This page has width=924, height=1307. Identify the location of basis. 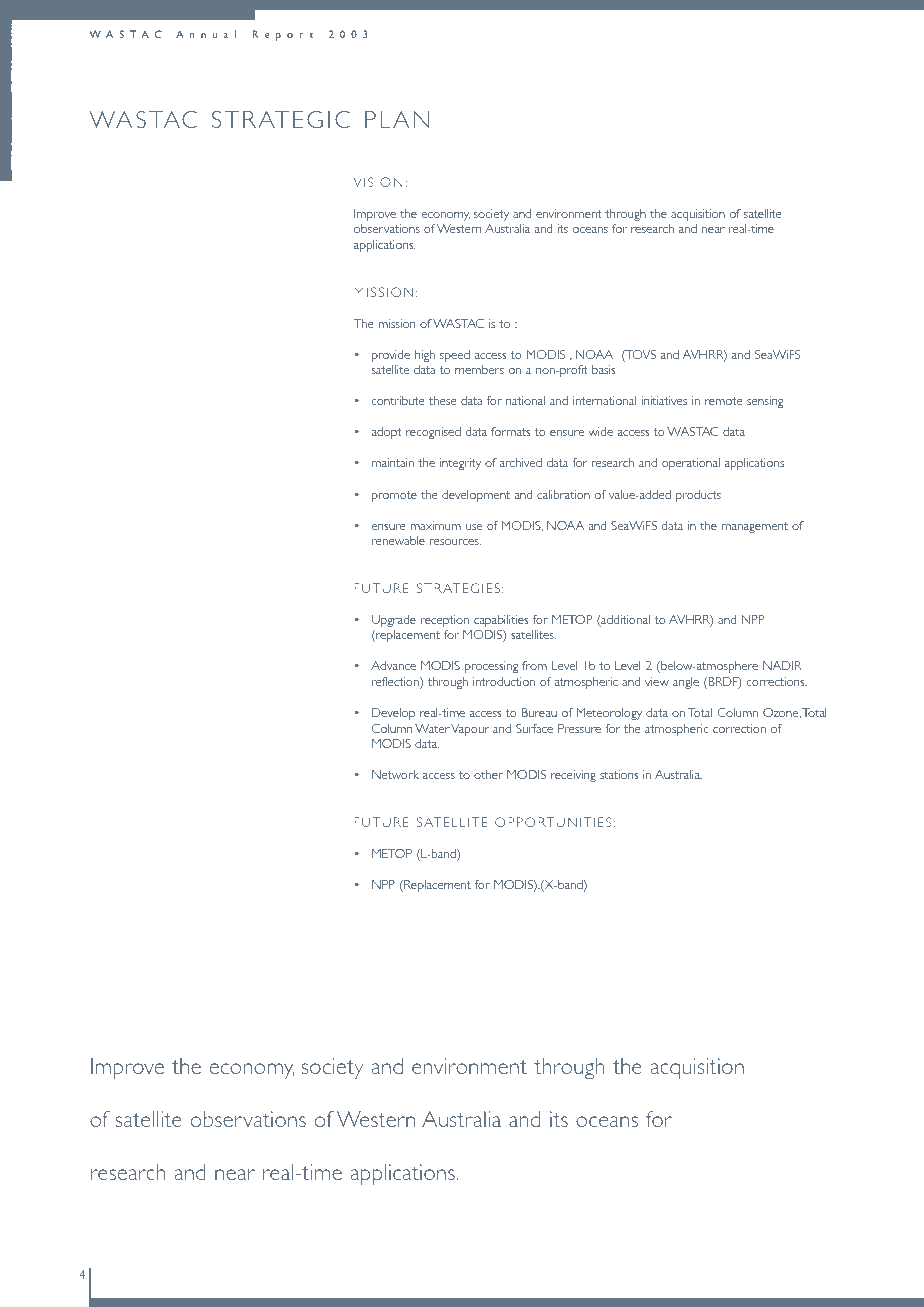
(603, 369).
